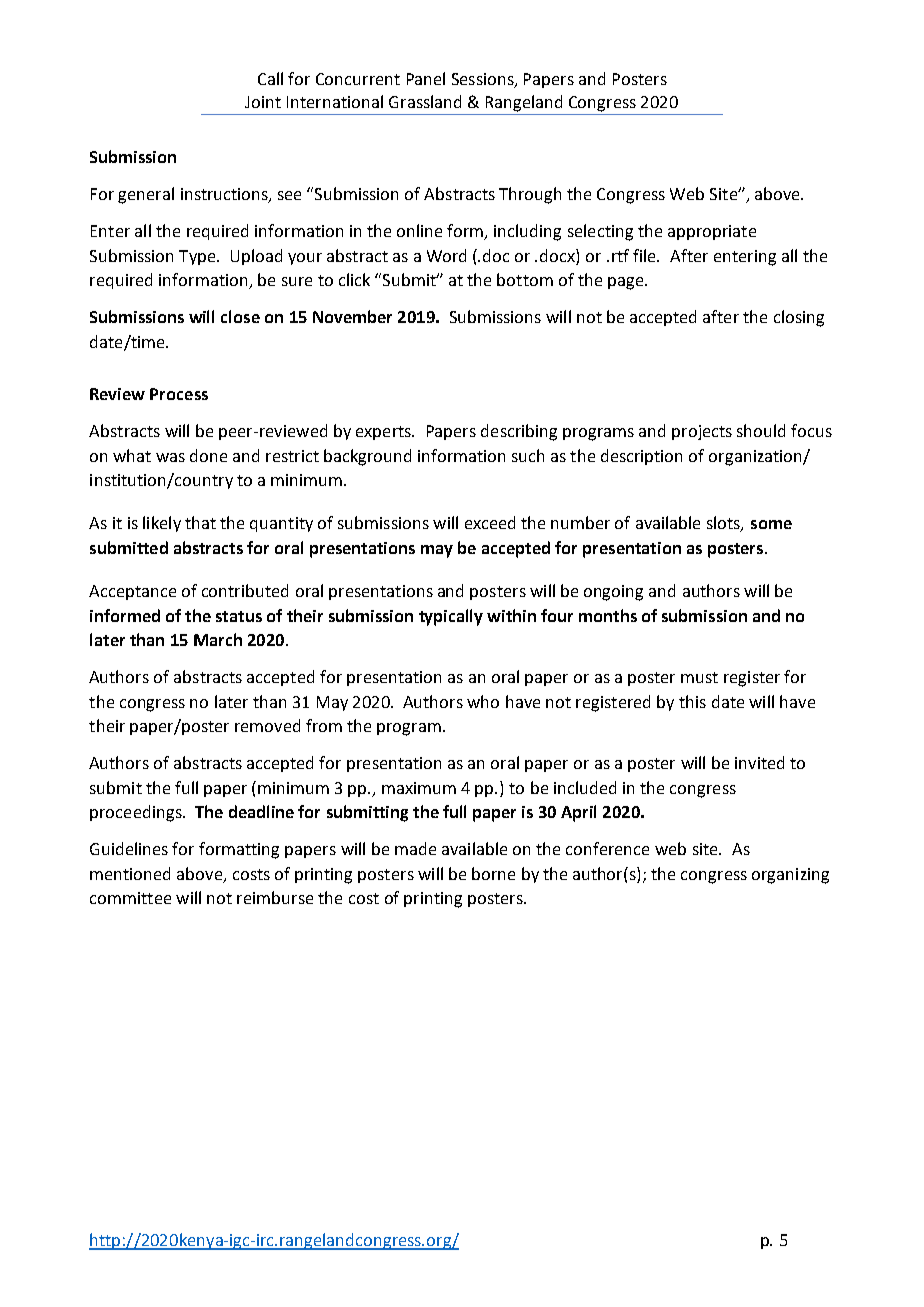 The width and height of the image is (924, 1307). Describe the element at coordinates (263, 102) in the image. I see `Joint` at that location.
